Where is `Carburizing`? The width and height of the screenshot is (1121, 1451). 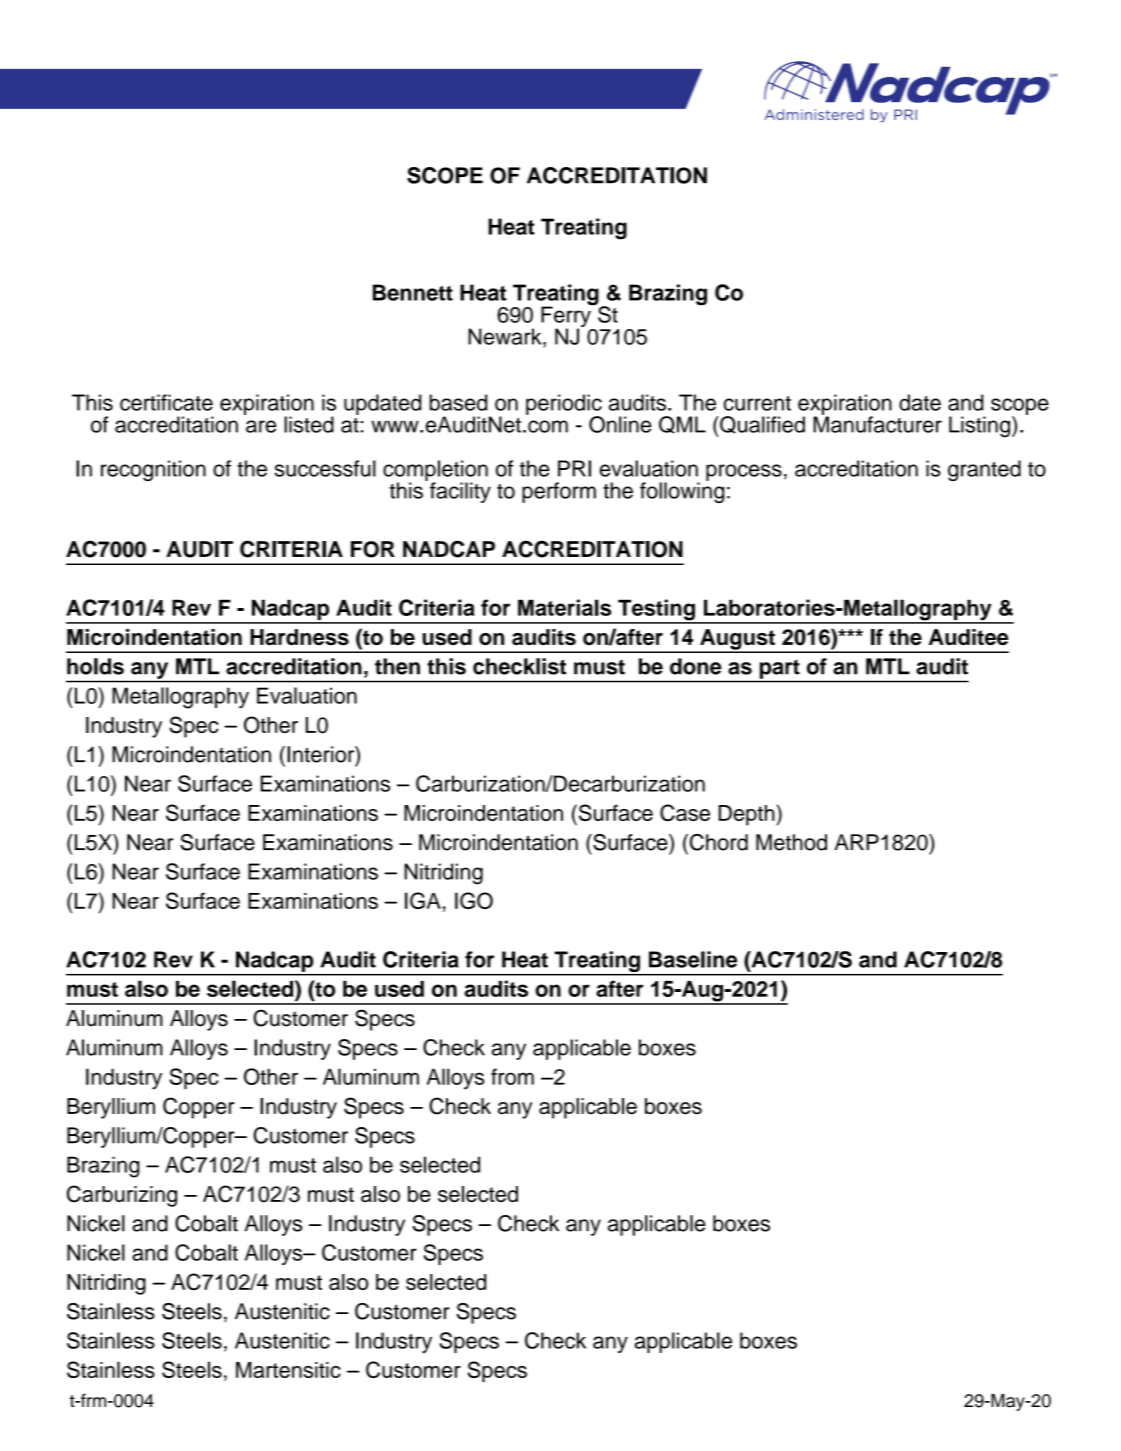
Carburizing is located at coordinates (122, 1196).
